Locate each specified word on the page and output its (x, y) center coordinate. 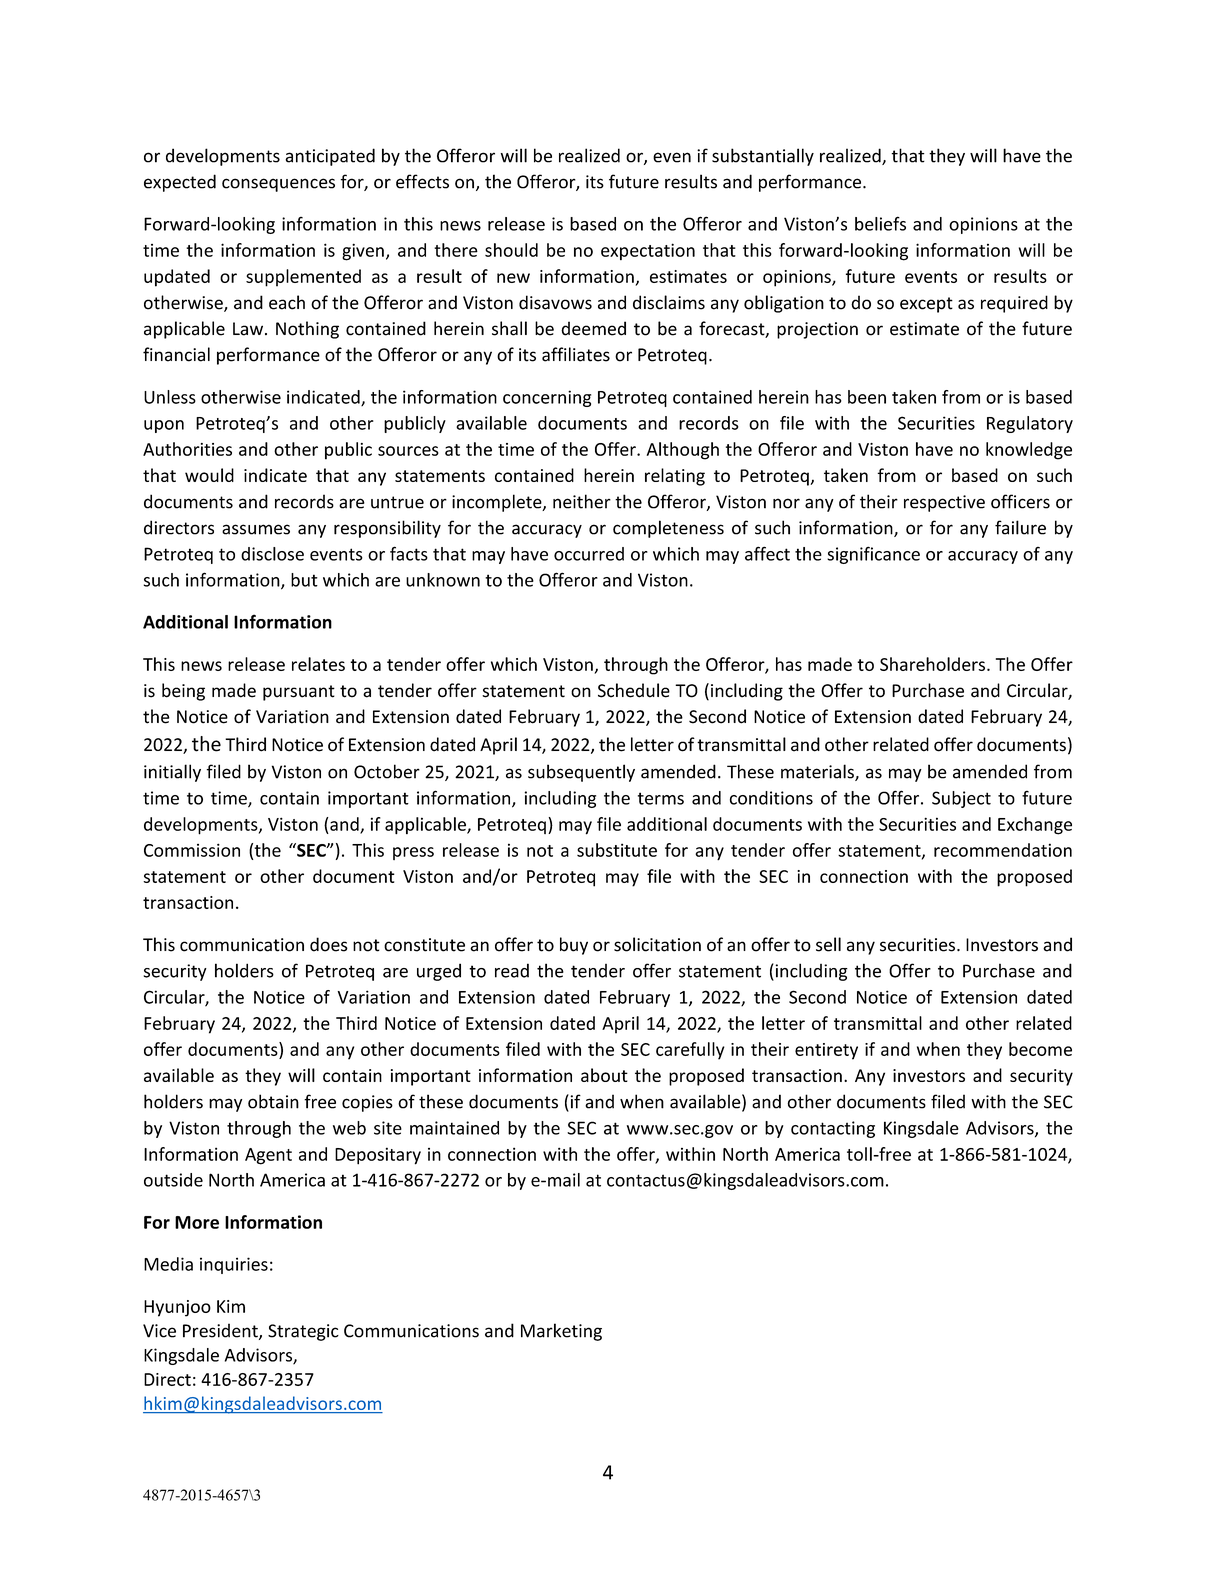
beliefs (880, 223)
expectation (648, 251)
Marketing (561, 1332)
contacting (833, 1129)
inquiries (234, 1265)
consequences (278, 185)
